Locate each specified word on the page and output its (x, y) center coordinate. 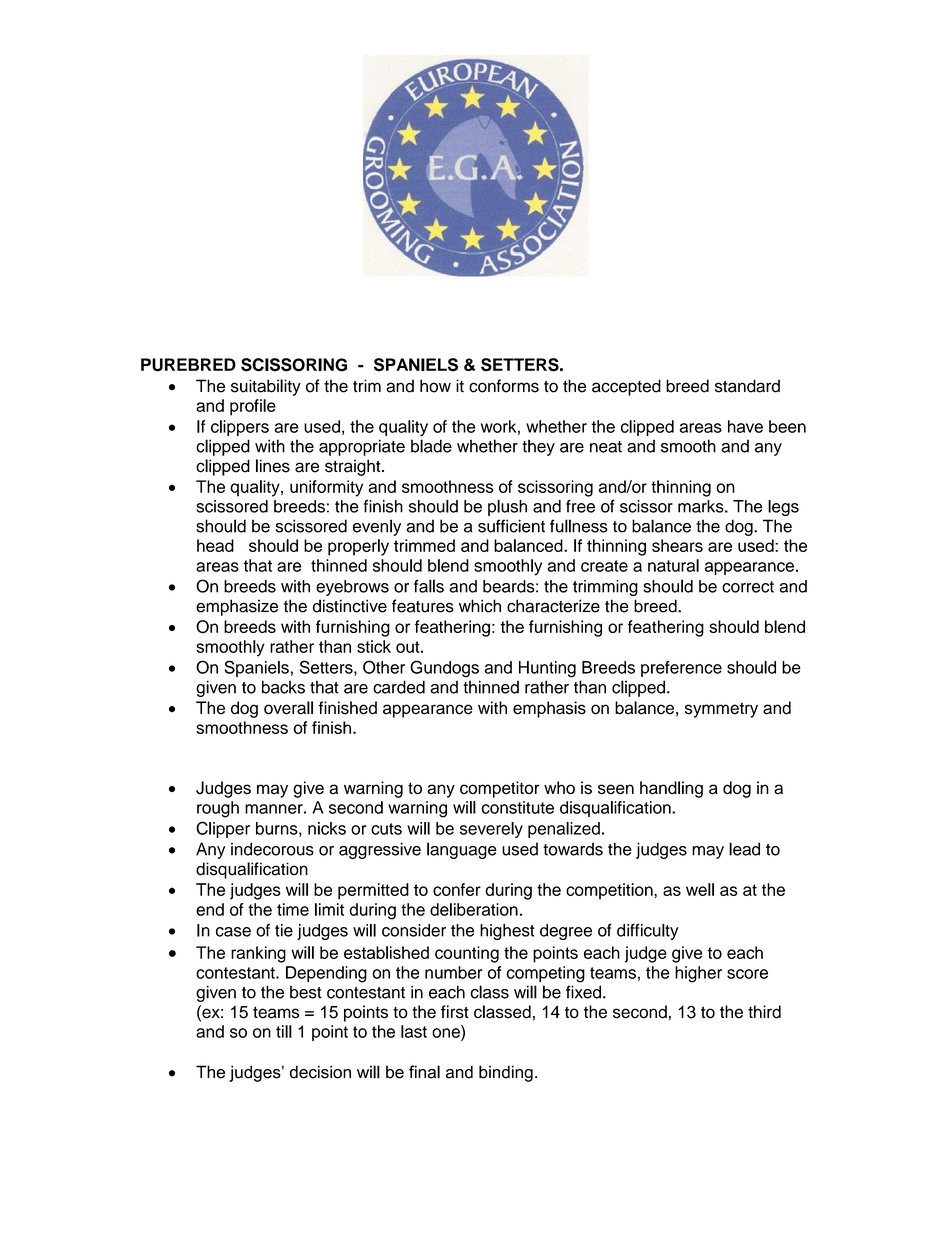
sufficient (511, 526)
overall (288, 708)
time (293, 909)
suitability (266, 387)
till (284, 1031)
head (215, 545)
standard (747, 386)
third (764, 1012)
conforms (504, 386)
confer (457, 889)
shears (677, 545)
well (700, 889)
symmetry (721, 710)
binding (506, 1073)
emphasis (549, 709)
